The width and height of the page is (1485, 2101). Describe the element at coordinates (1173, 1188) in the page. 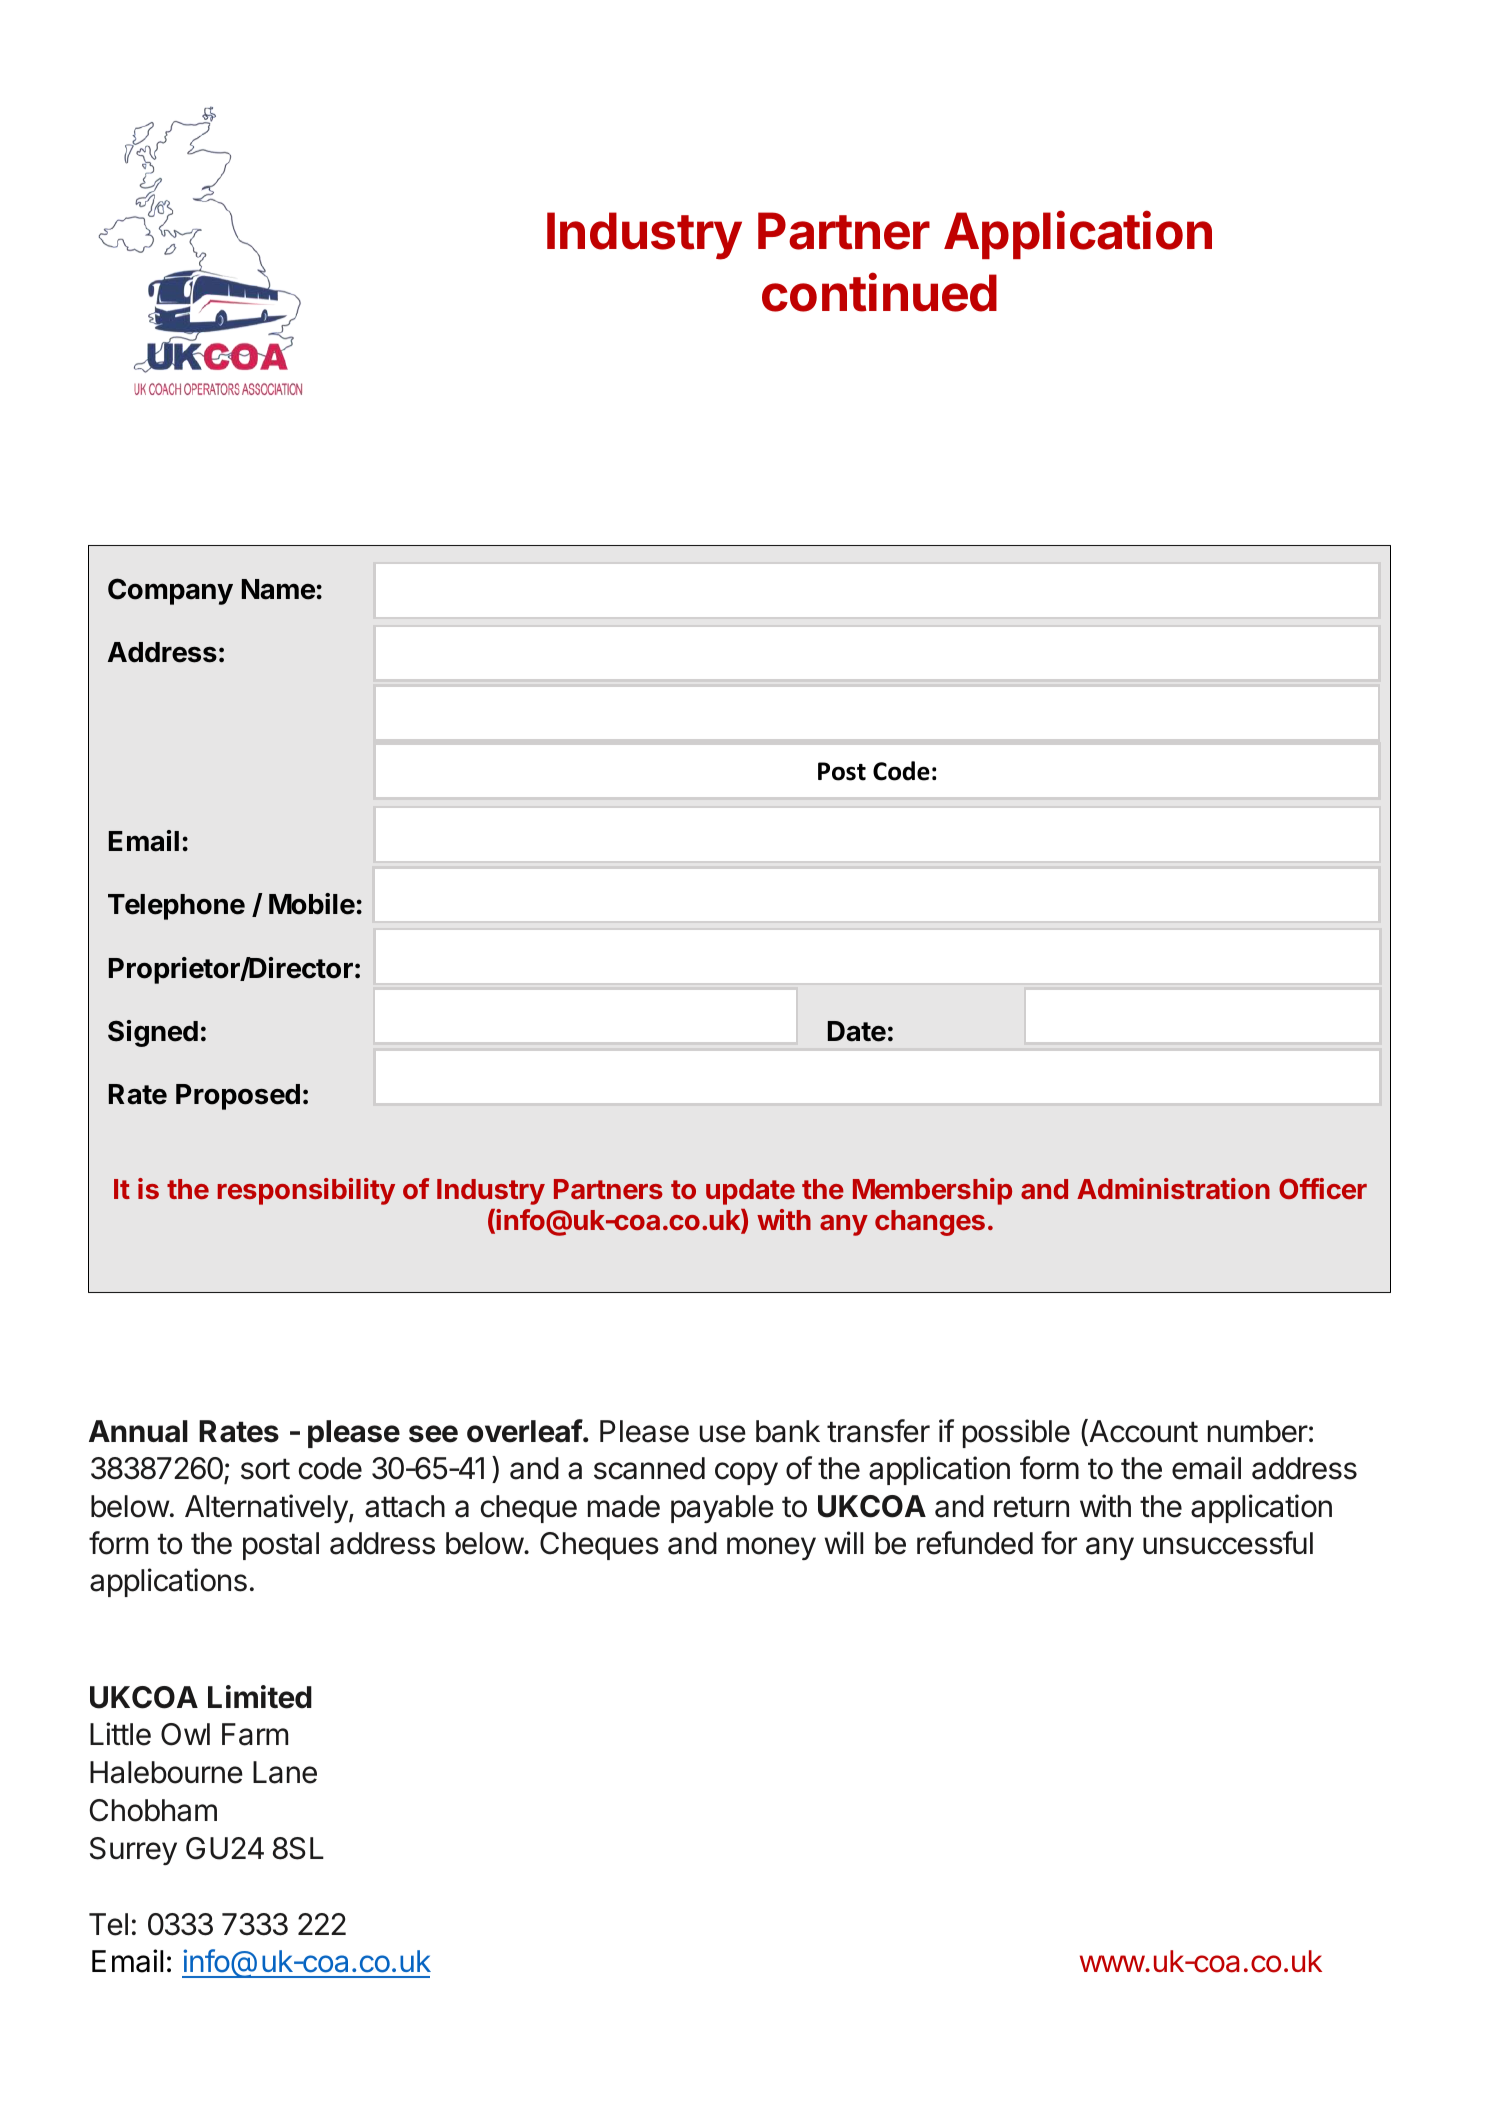

I see `Administration` at that location.
